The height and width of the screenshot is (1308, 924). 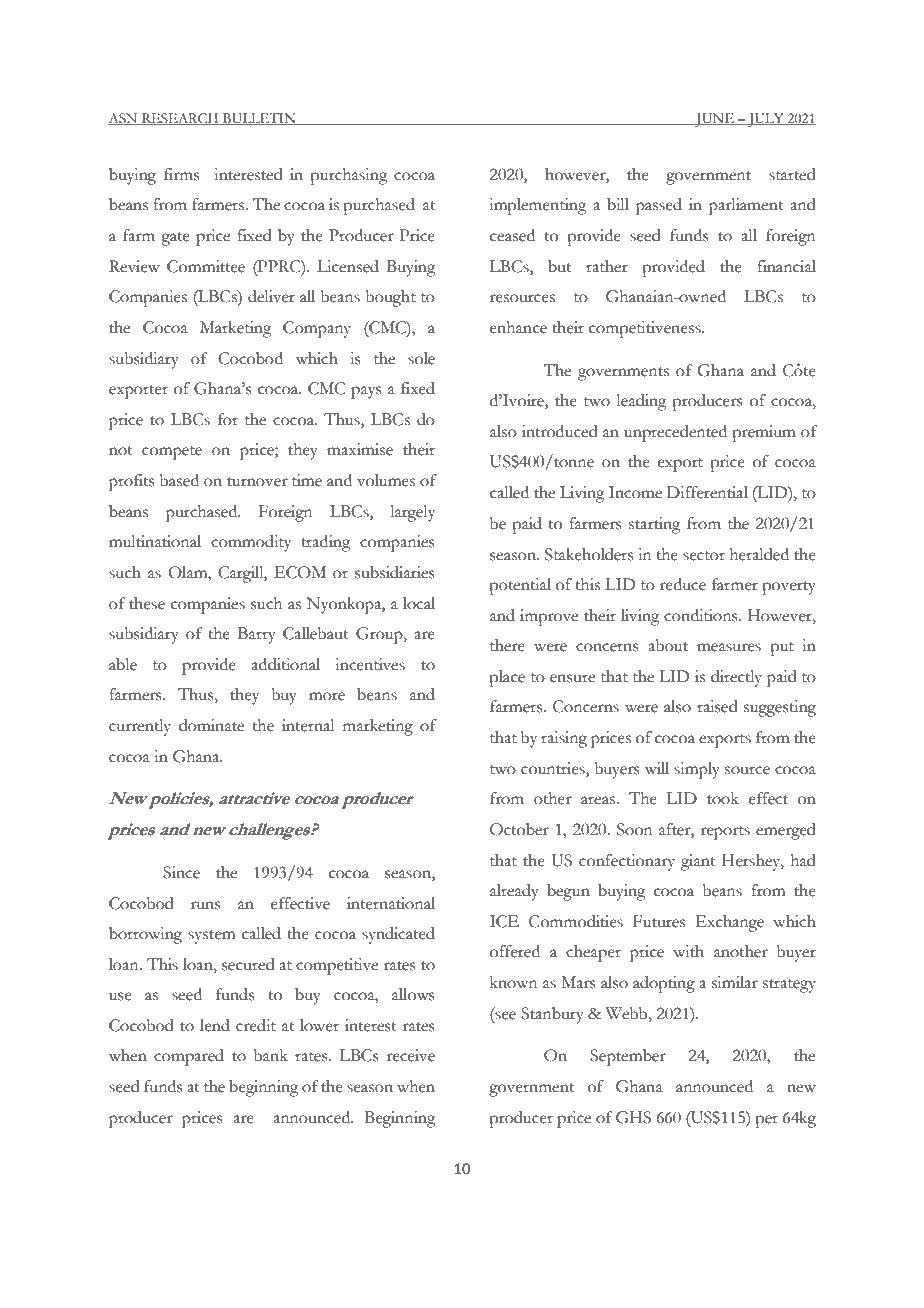 I want to click on local, so click(x=419, y=603).
